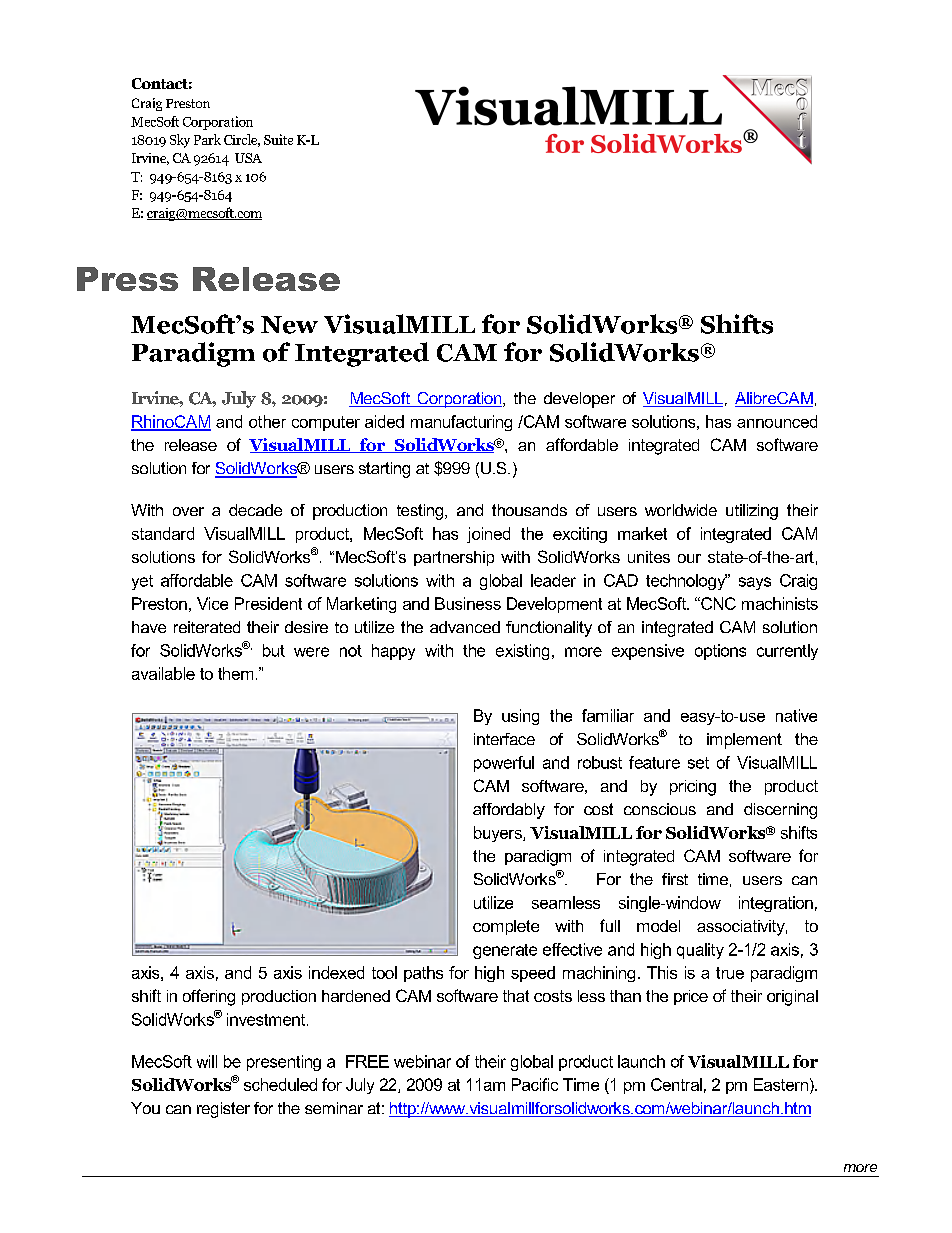 This screenshot has height=1233, width=952. What do you see at coordinates (207, 1061) in the screenshot?
I see `will` at bounding box center [207, 1061].
